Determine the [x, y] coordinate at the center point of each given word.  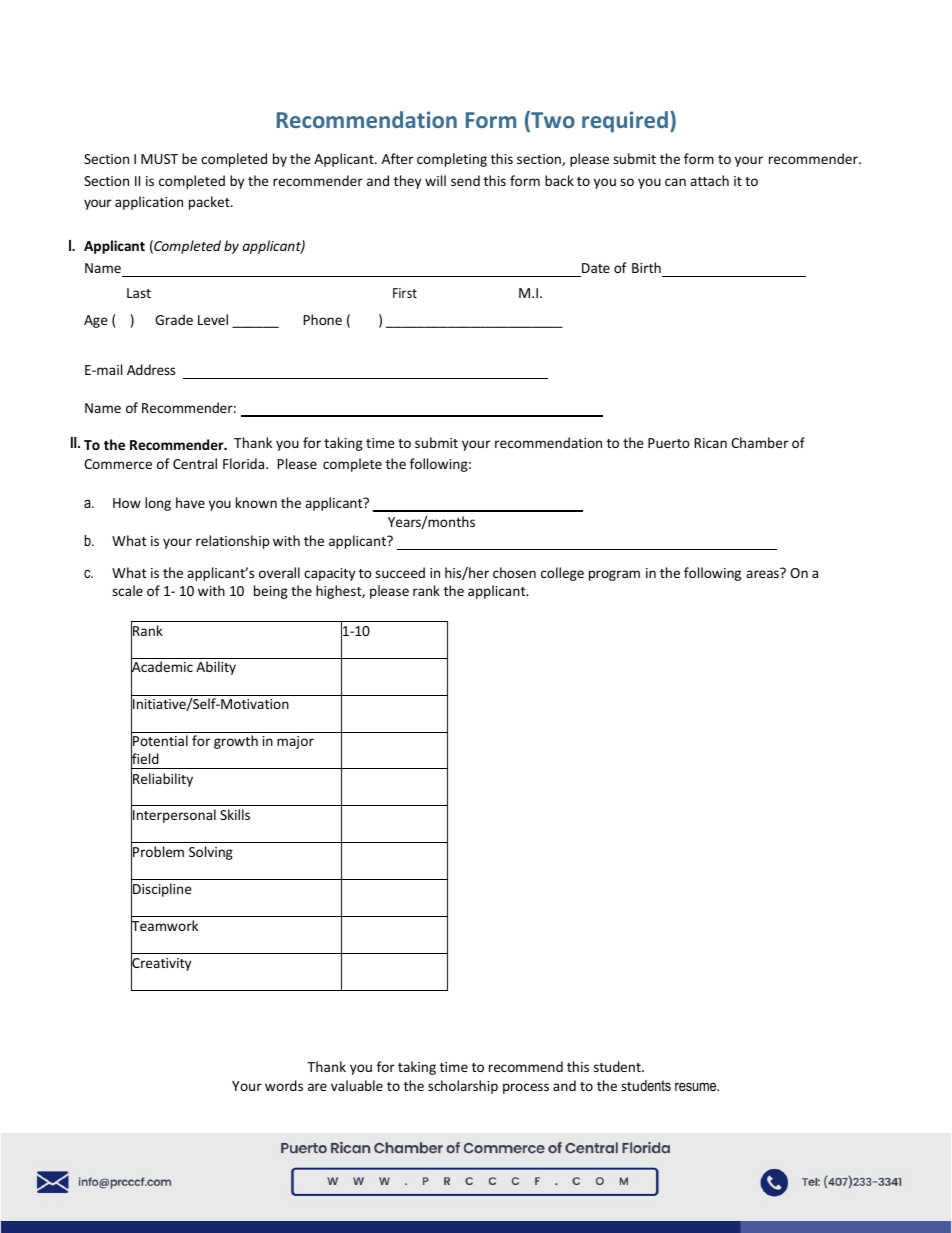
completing [452, 160]
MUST [159, 159]
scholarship [463, 1087]
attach [709, 180]
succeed [400, 572]
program [614, 575]
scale [127, 590]
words [284, 1085]
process [526, 1088]
